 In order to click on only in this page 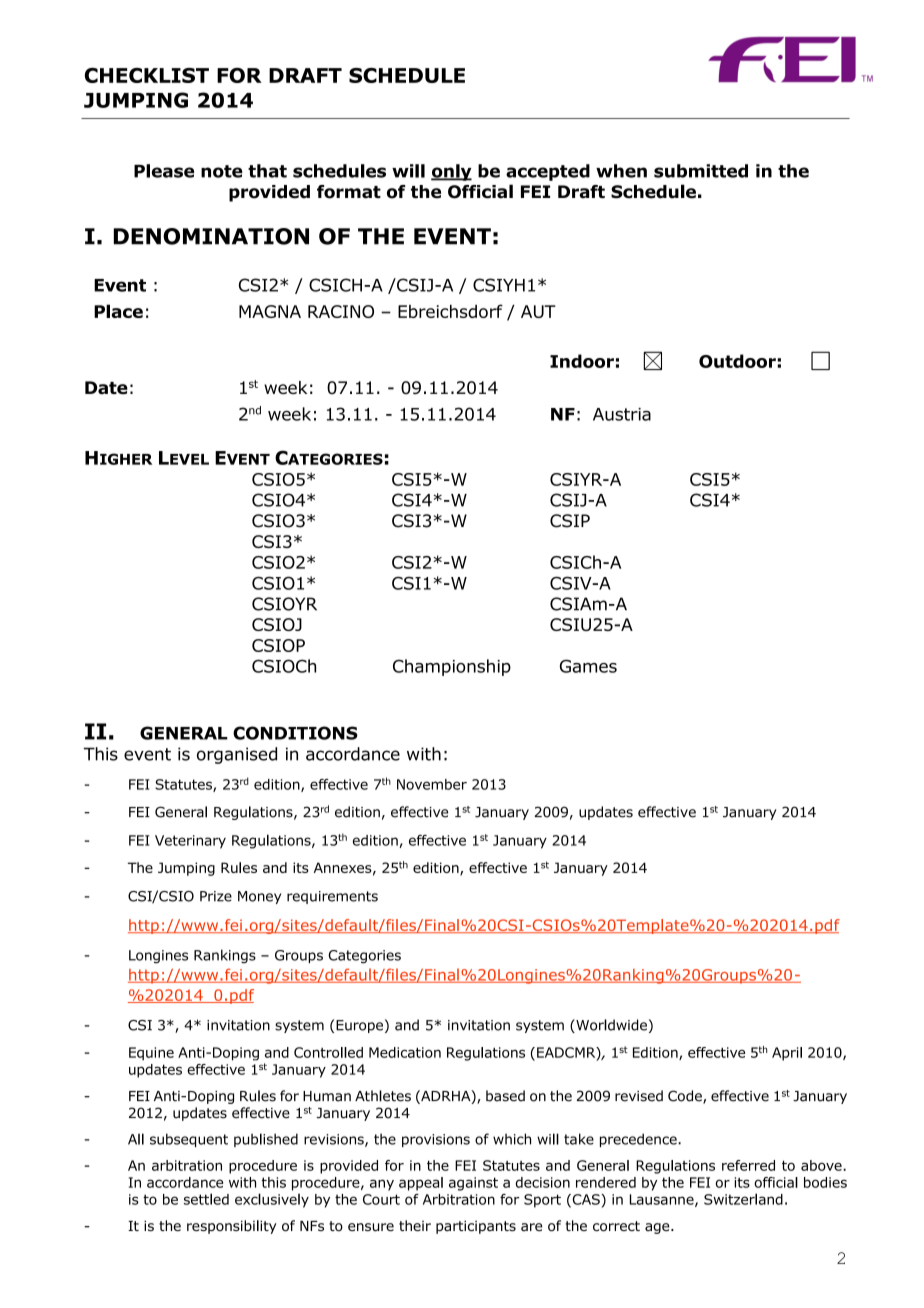, I will do `click(451, 172)`.
